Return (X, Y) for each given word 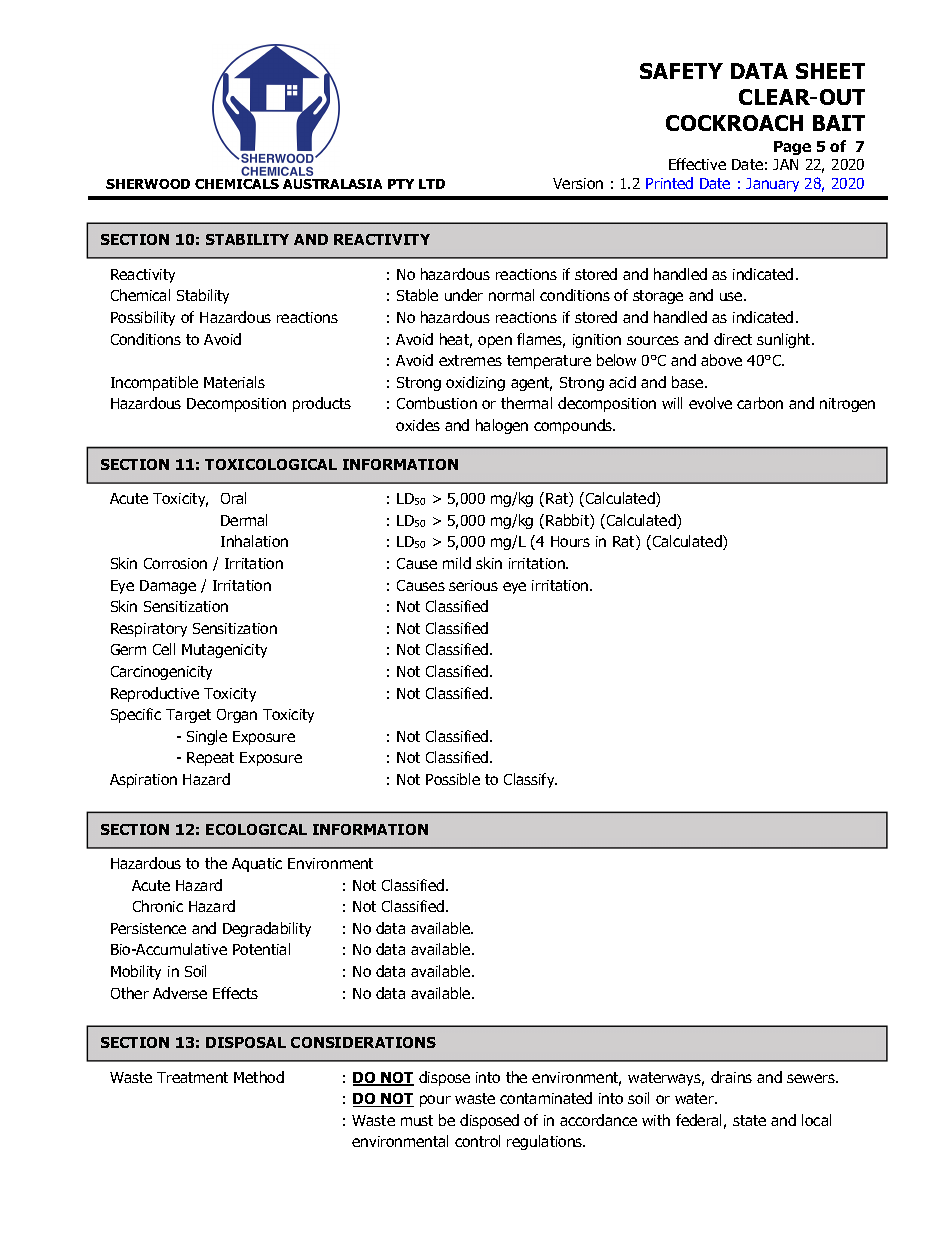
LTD (432, 184)
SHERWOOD (148, 184)
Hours (570, 541)
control (477, 1141)
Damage (168, 587)
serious (473, 585)
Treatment (192, 1077)
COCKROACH (734, 123)
